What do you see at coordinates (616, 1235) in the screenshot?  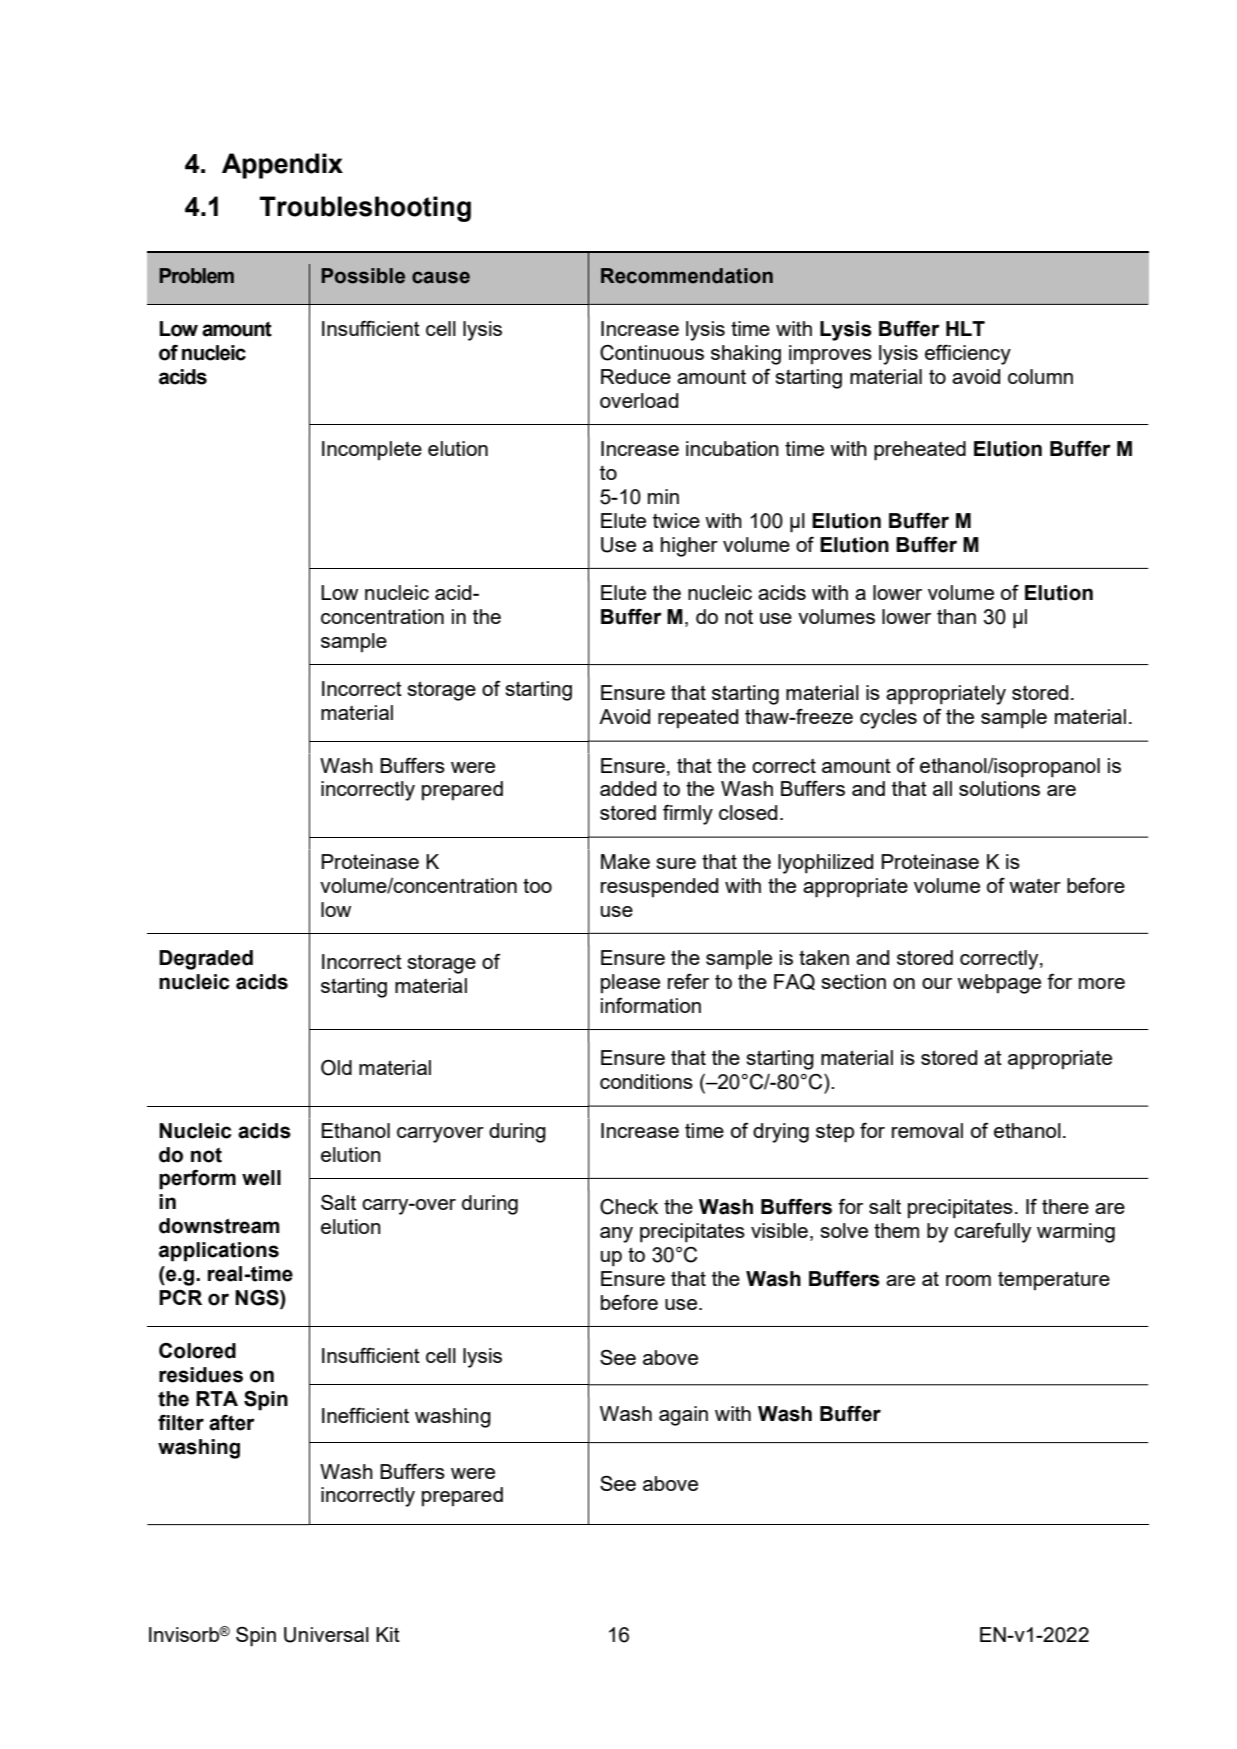 I see `any` at bounding box center [616, 1235].
